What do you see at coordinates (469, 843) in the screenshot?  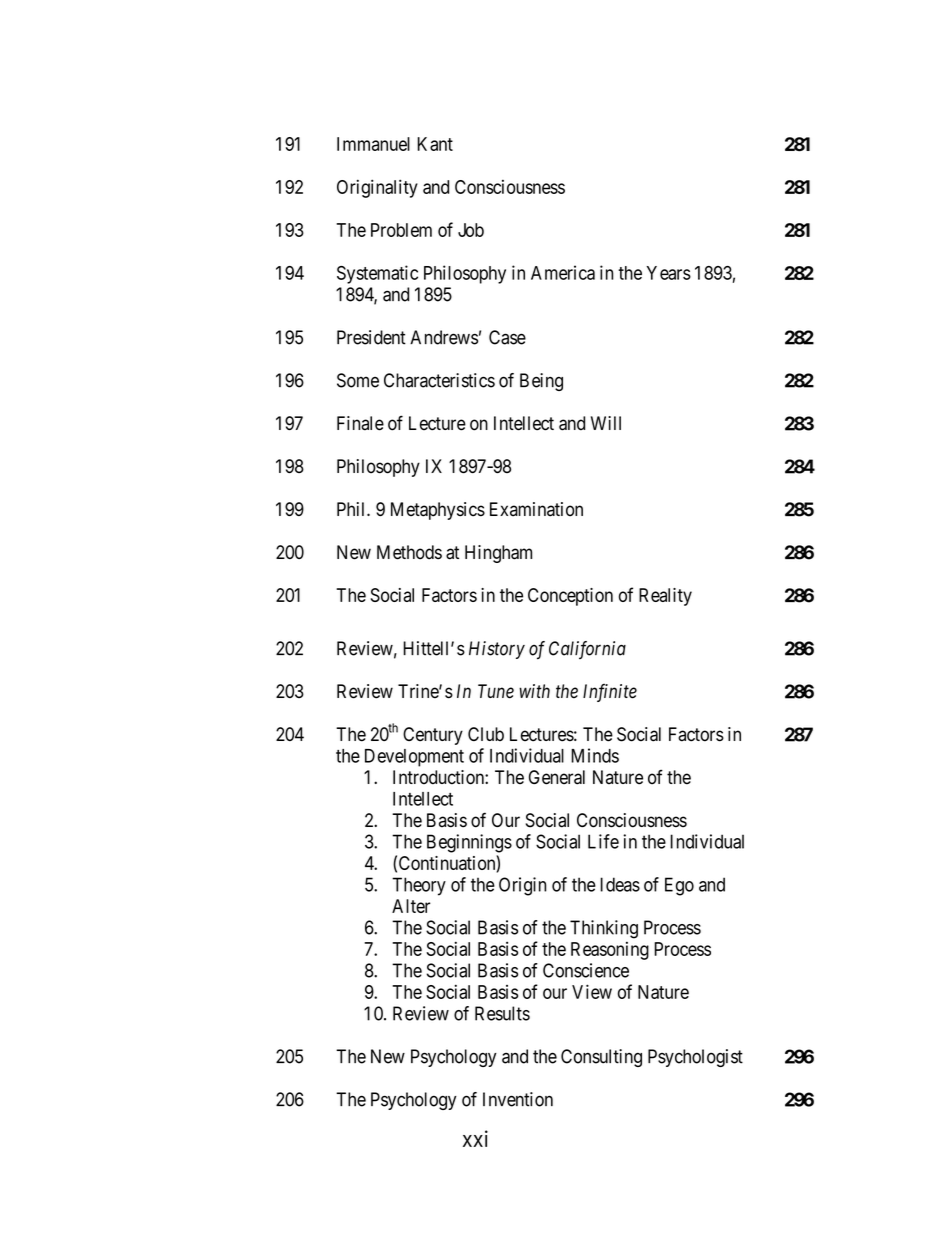 I see `Beginnings` at bounding box center [469, 843].
